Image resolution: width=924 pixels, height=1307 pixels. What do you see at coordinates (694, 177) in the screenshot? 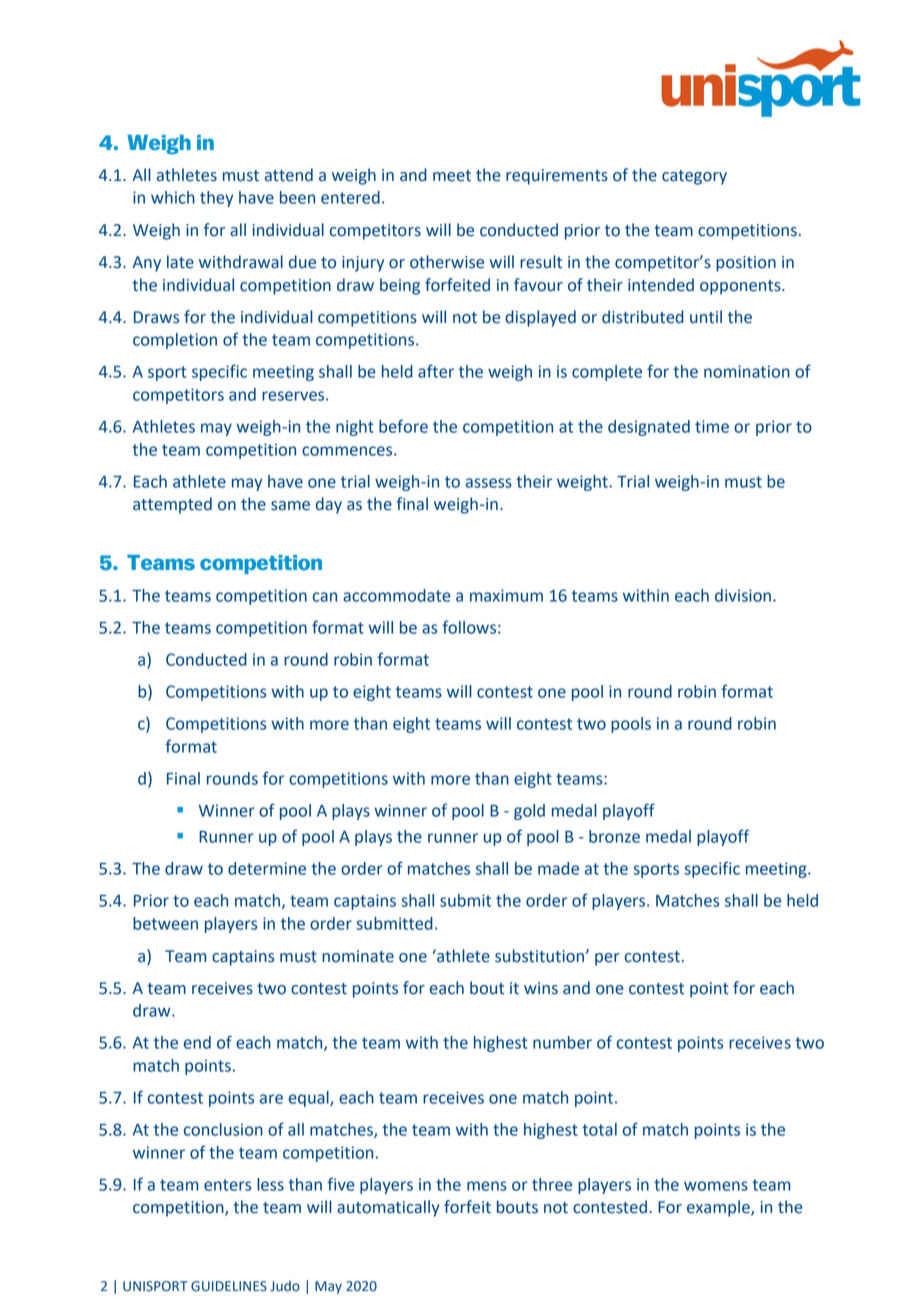
I see `category` at bounding box center [694, 177].
